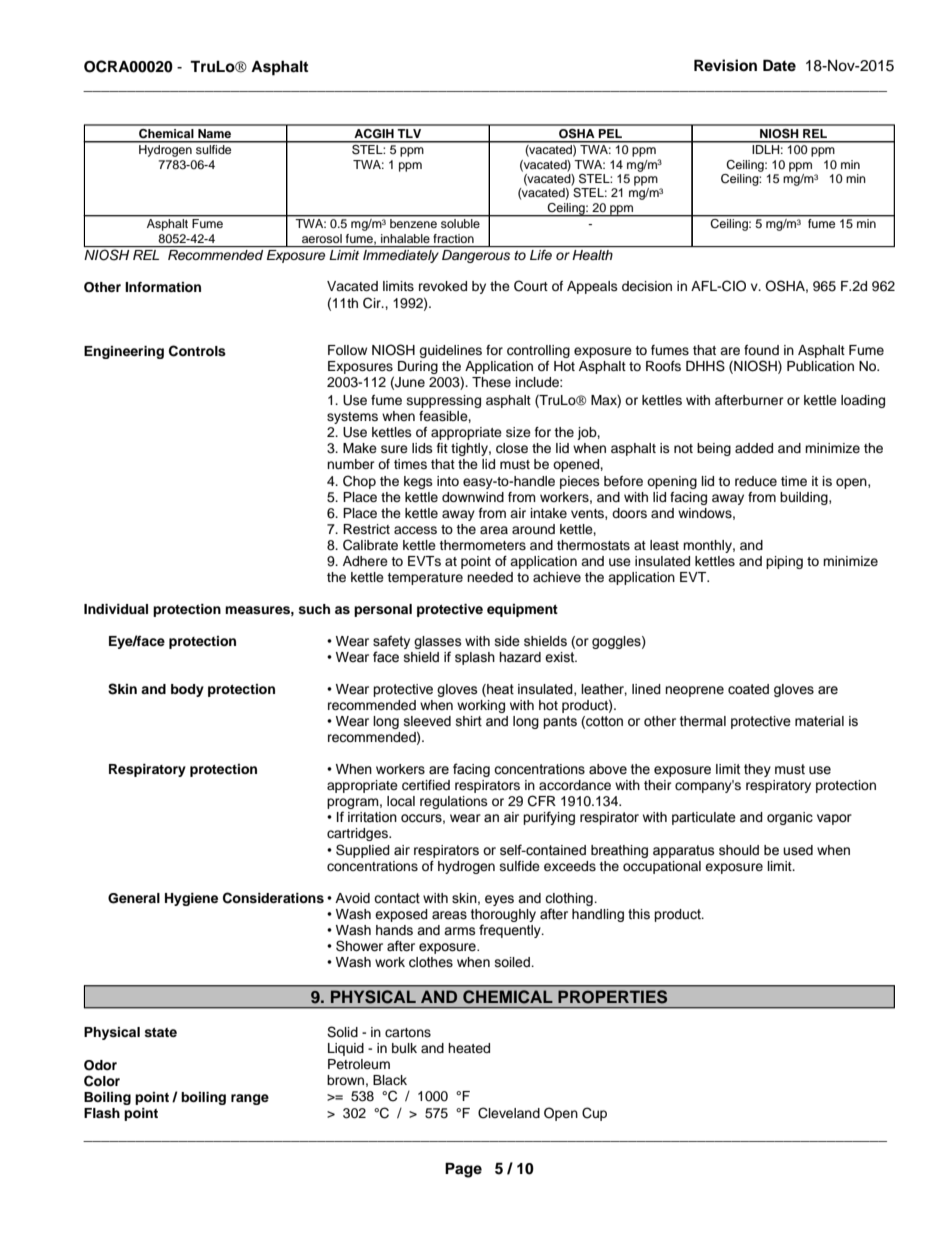 The width and height of the screenshot is (952, 1233). I want to click on working, so click(481, 706).
